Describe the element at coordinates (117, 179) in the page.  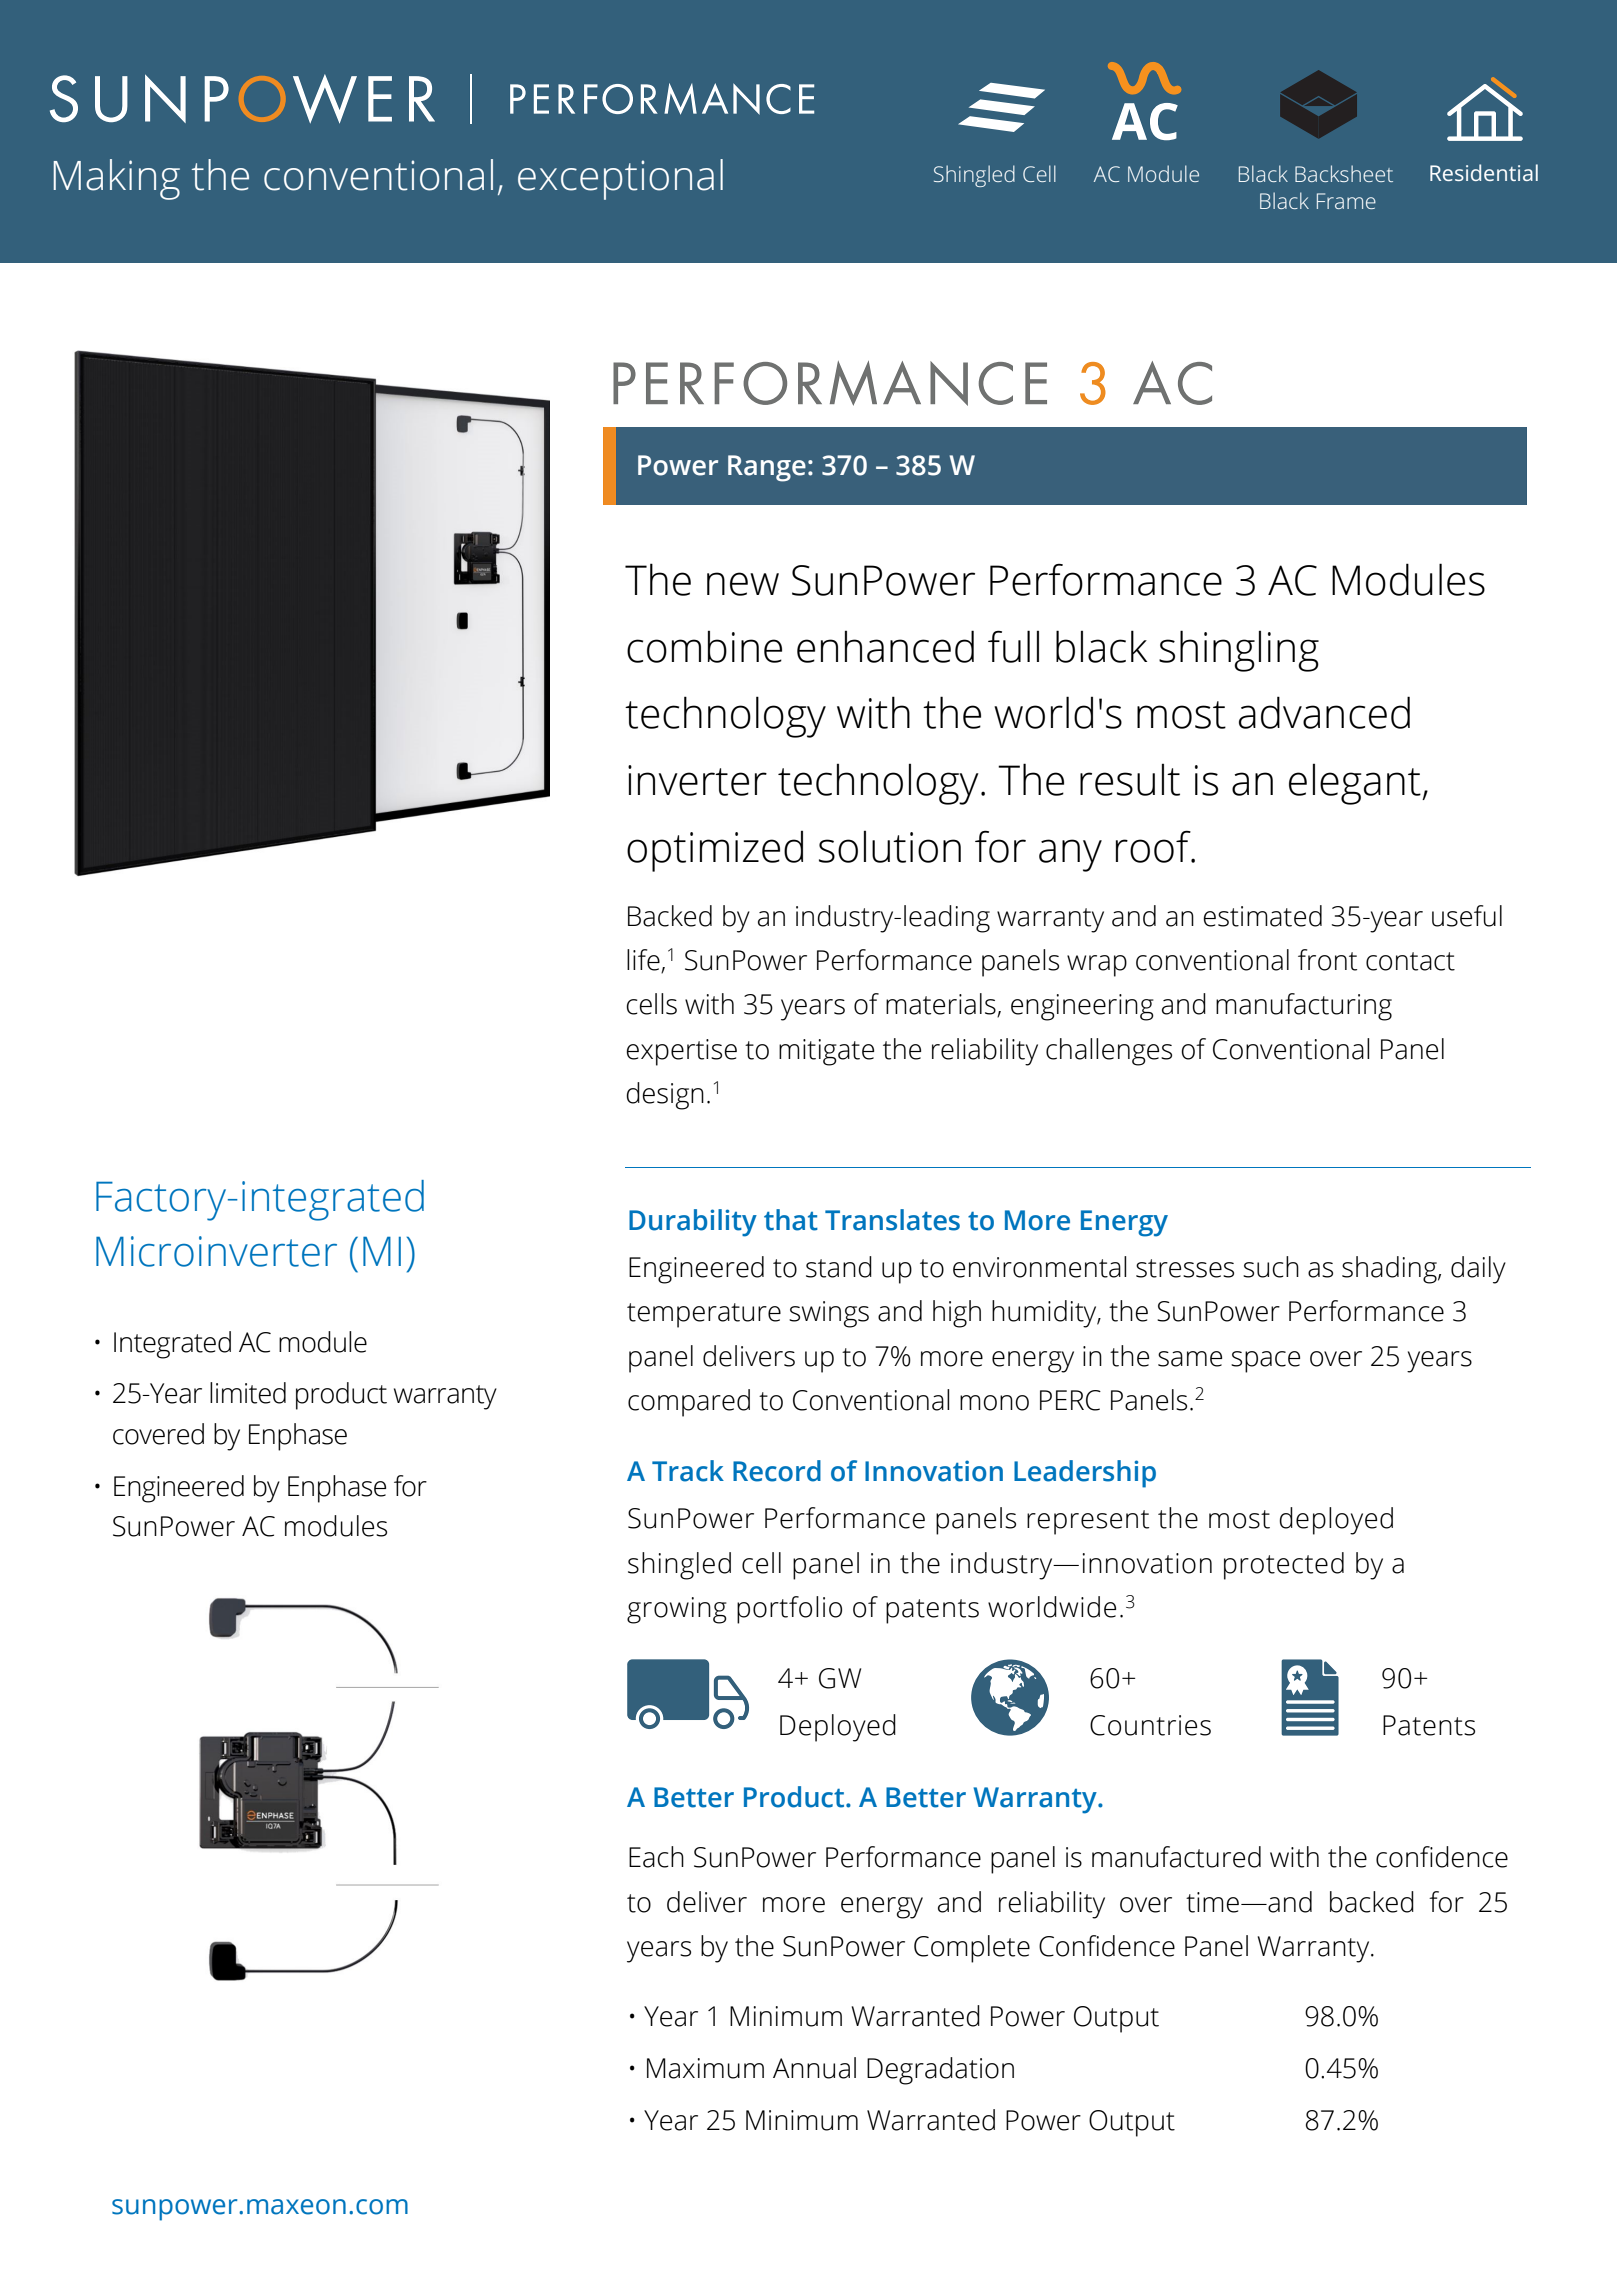
I see `Making` at that location.
